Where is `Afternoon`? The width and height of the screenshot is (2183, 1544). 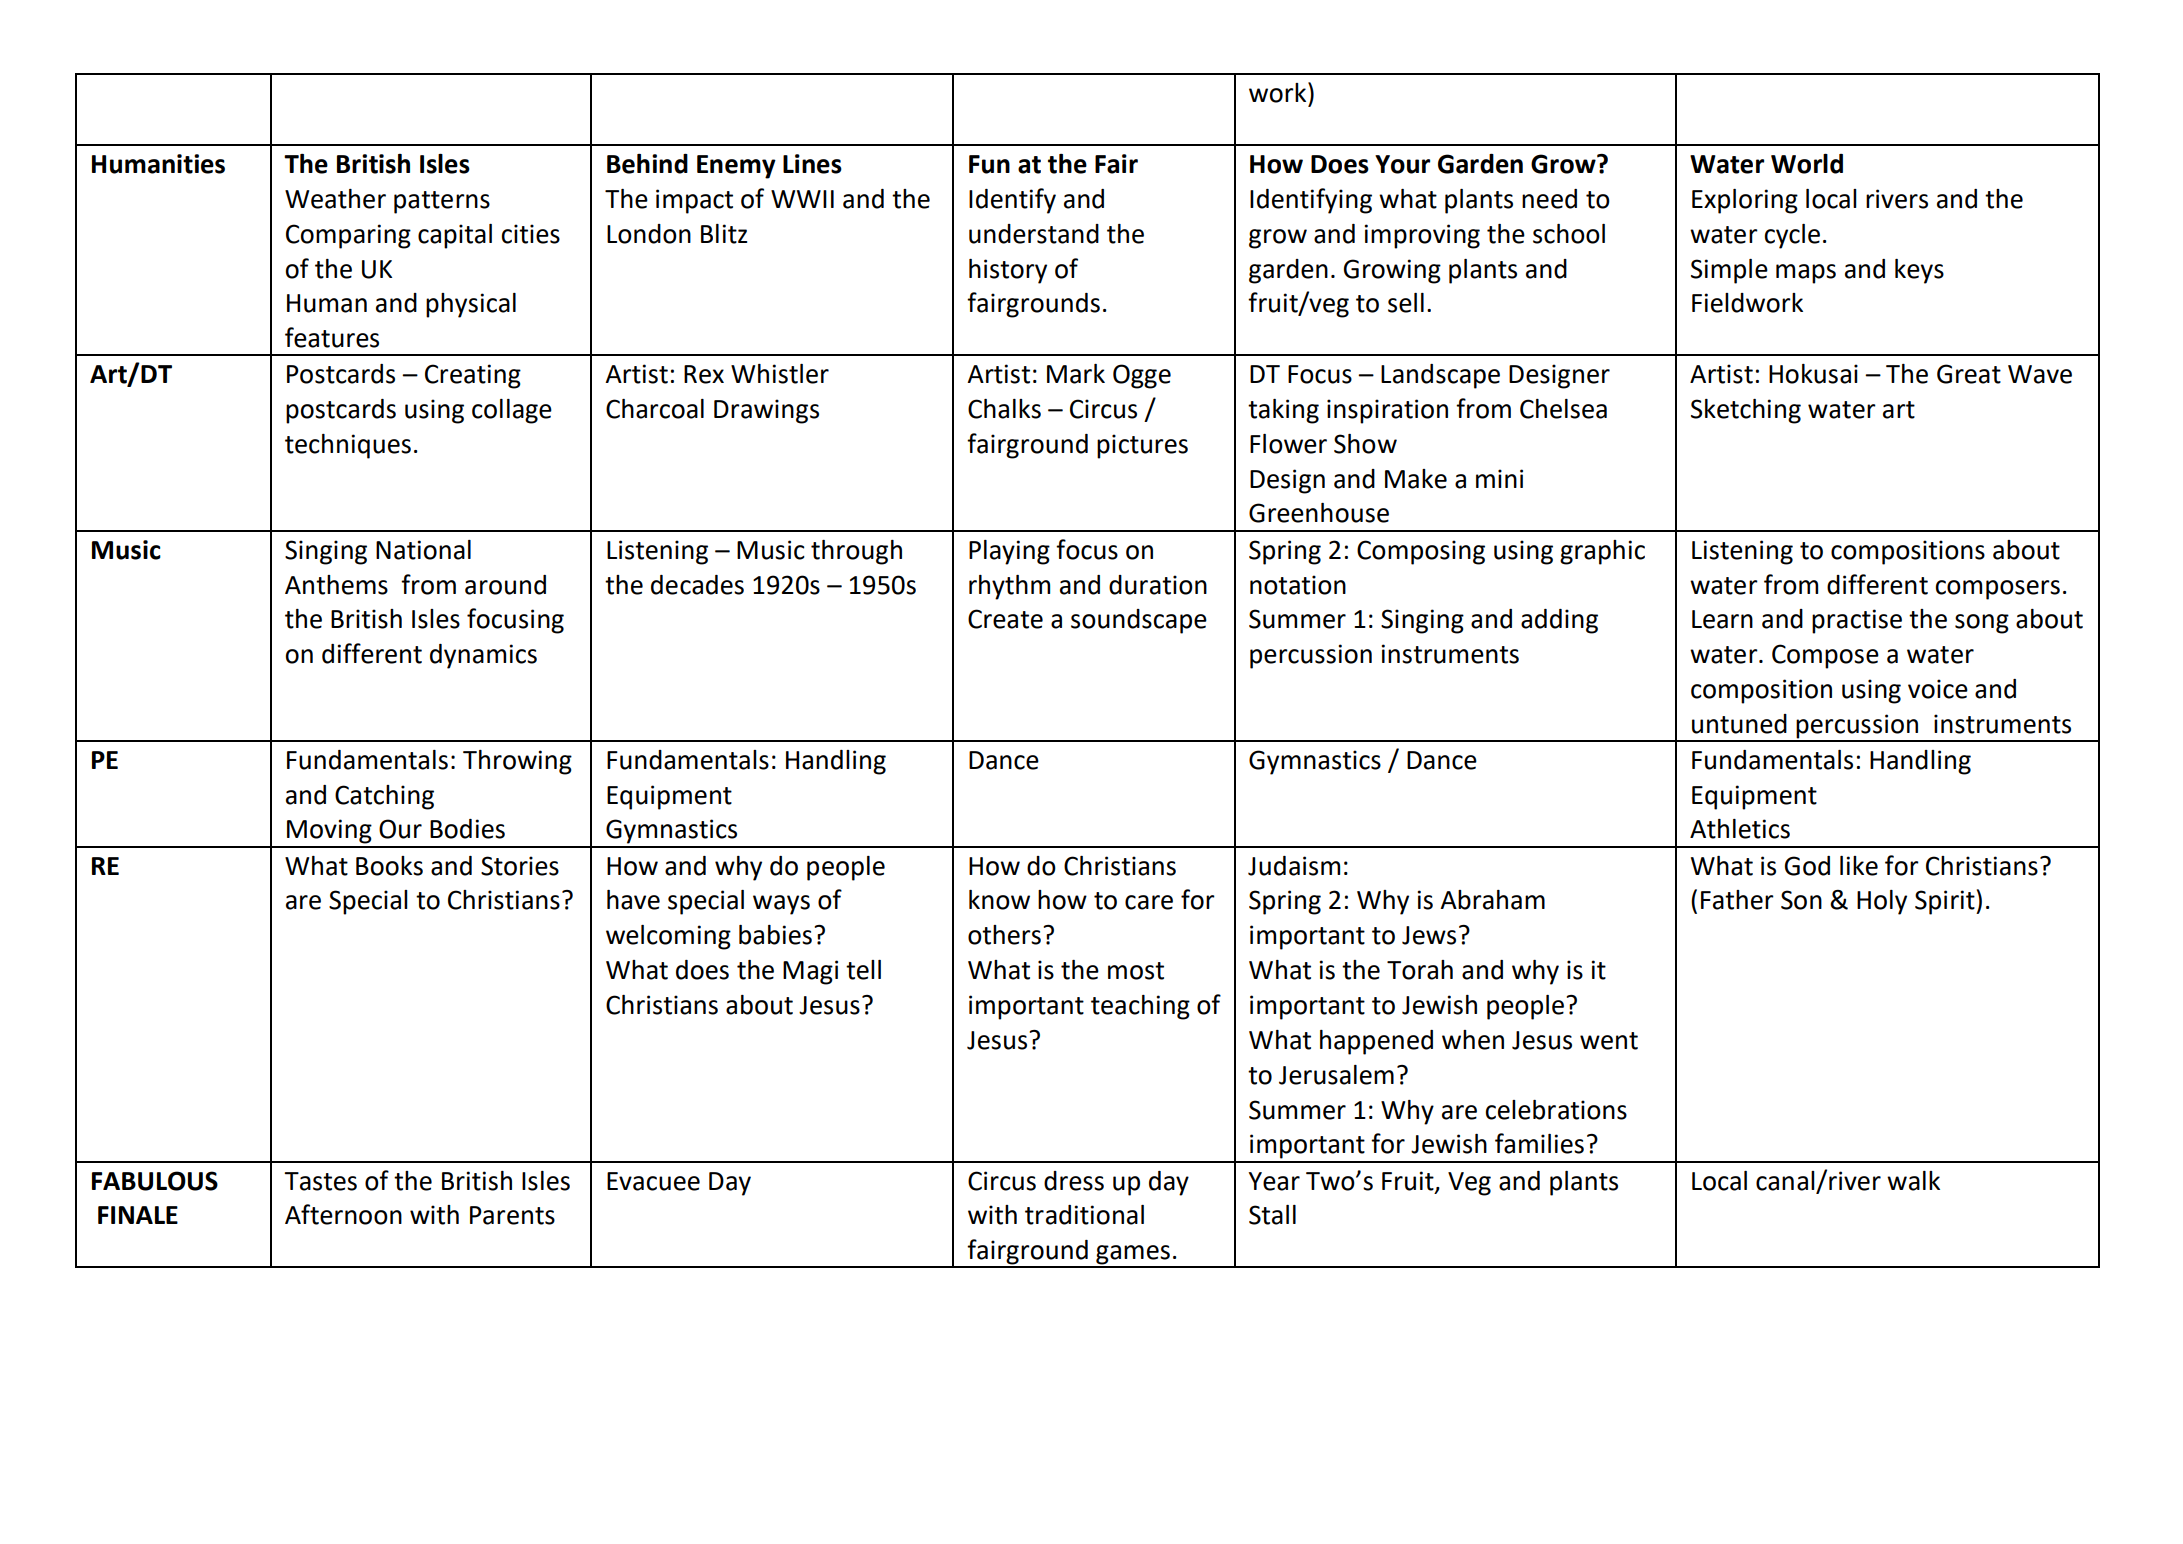
Afternoon is located at coordinates (343, 1214).
